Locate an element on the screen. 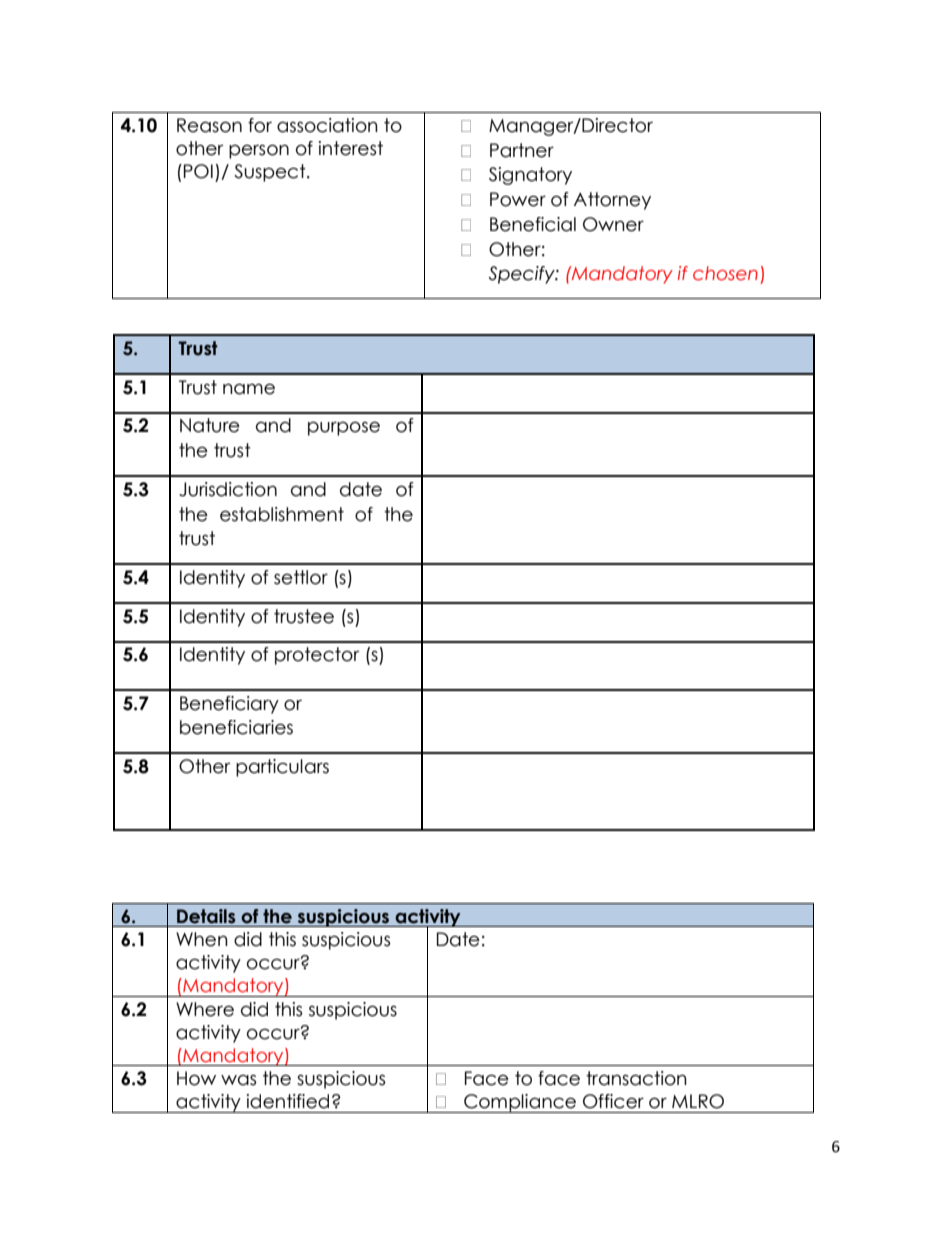 The width and height of the screenshot is (952, 1233). protector is located at coordinates (317, 656).
